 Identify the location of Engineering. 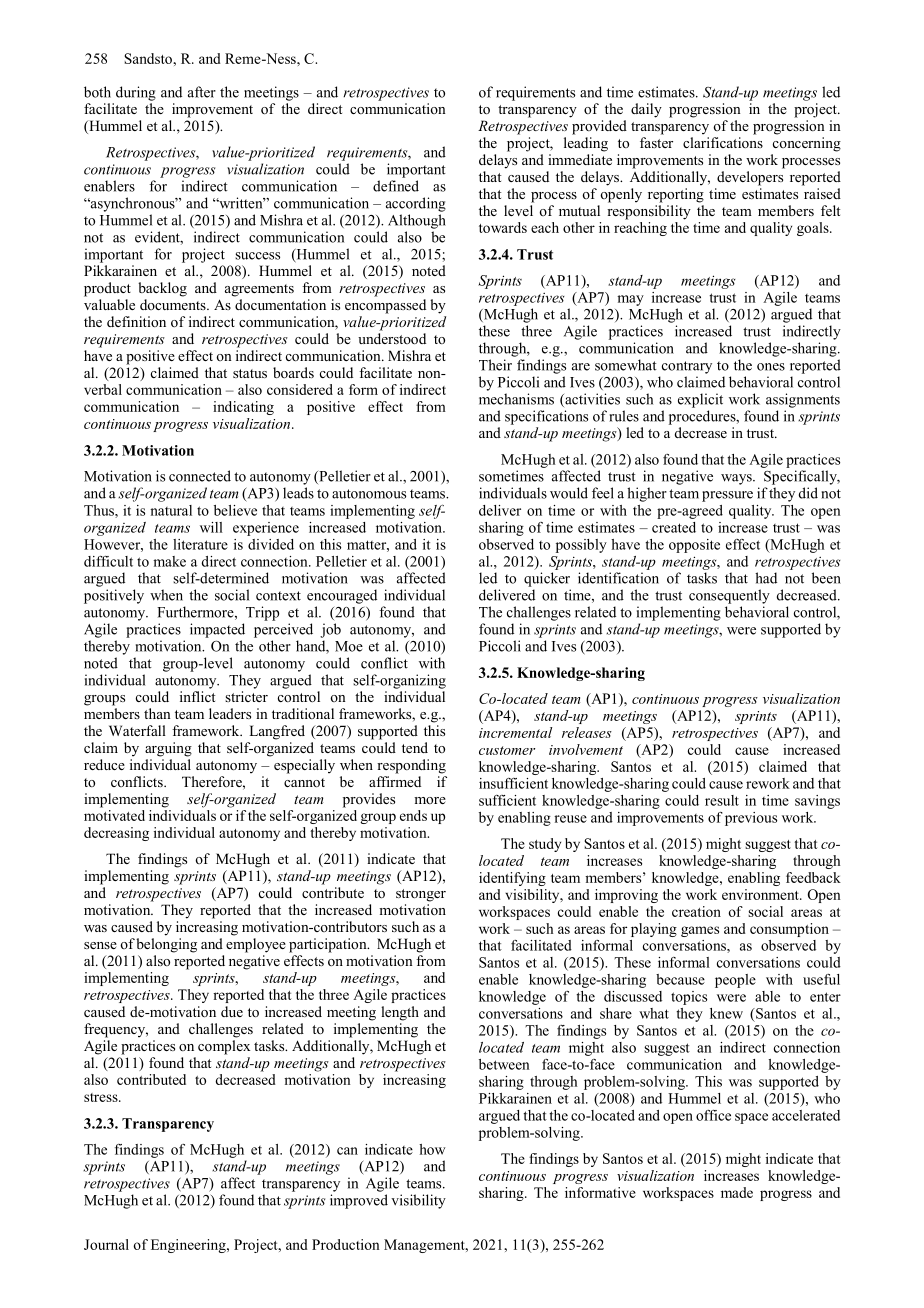
(189, 1246).
